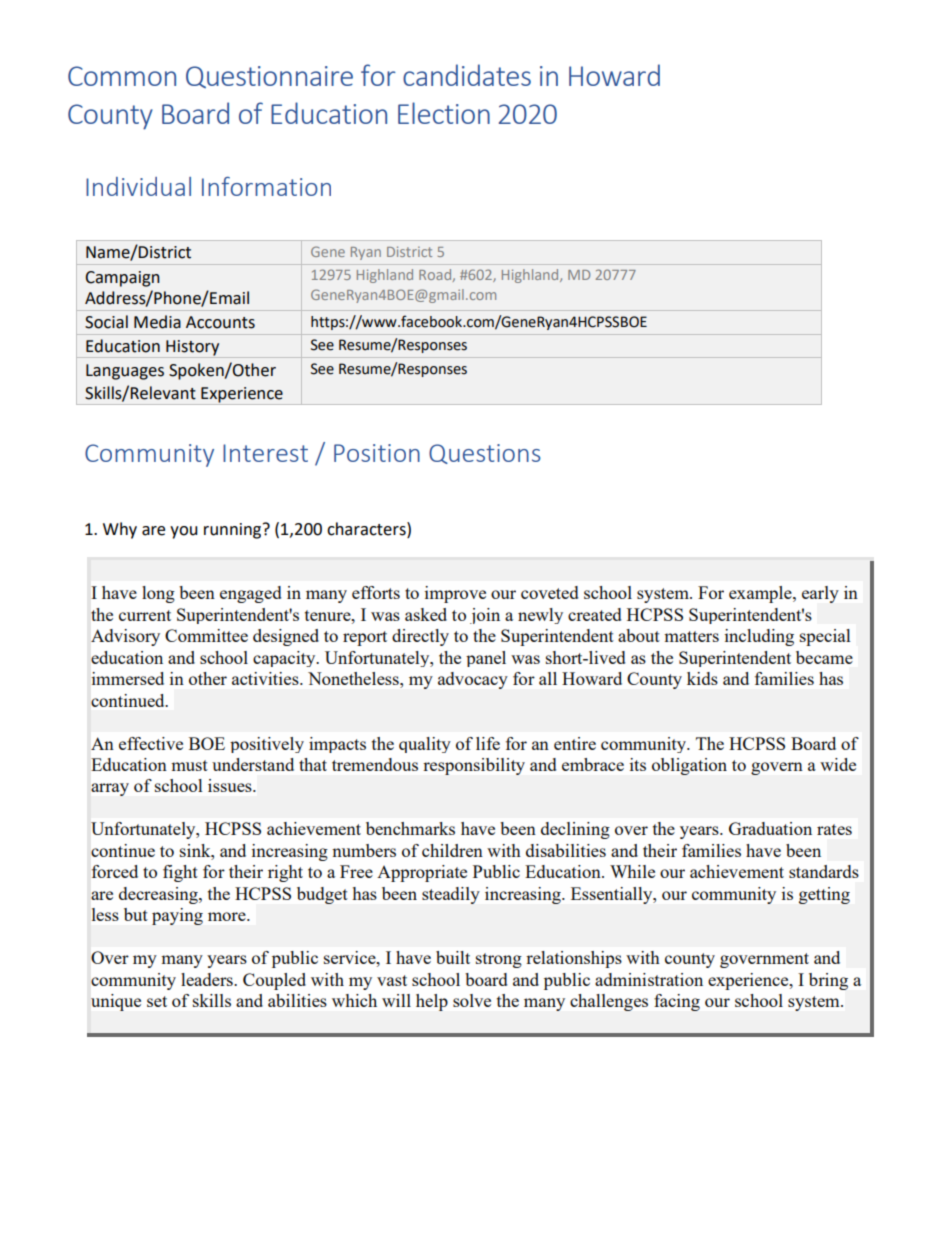  What do you see at coordinates (761, 594) in the page?
I see `example` at bounding box center [761, 594].
